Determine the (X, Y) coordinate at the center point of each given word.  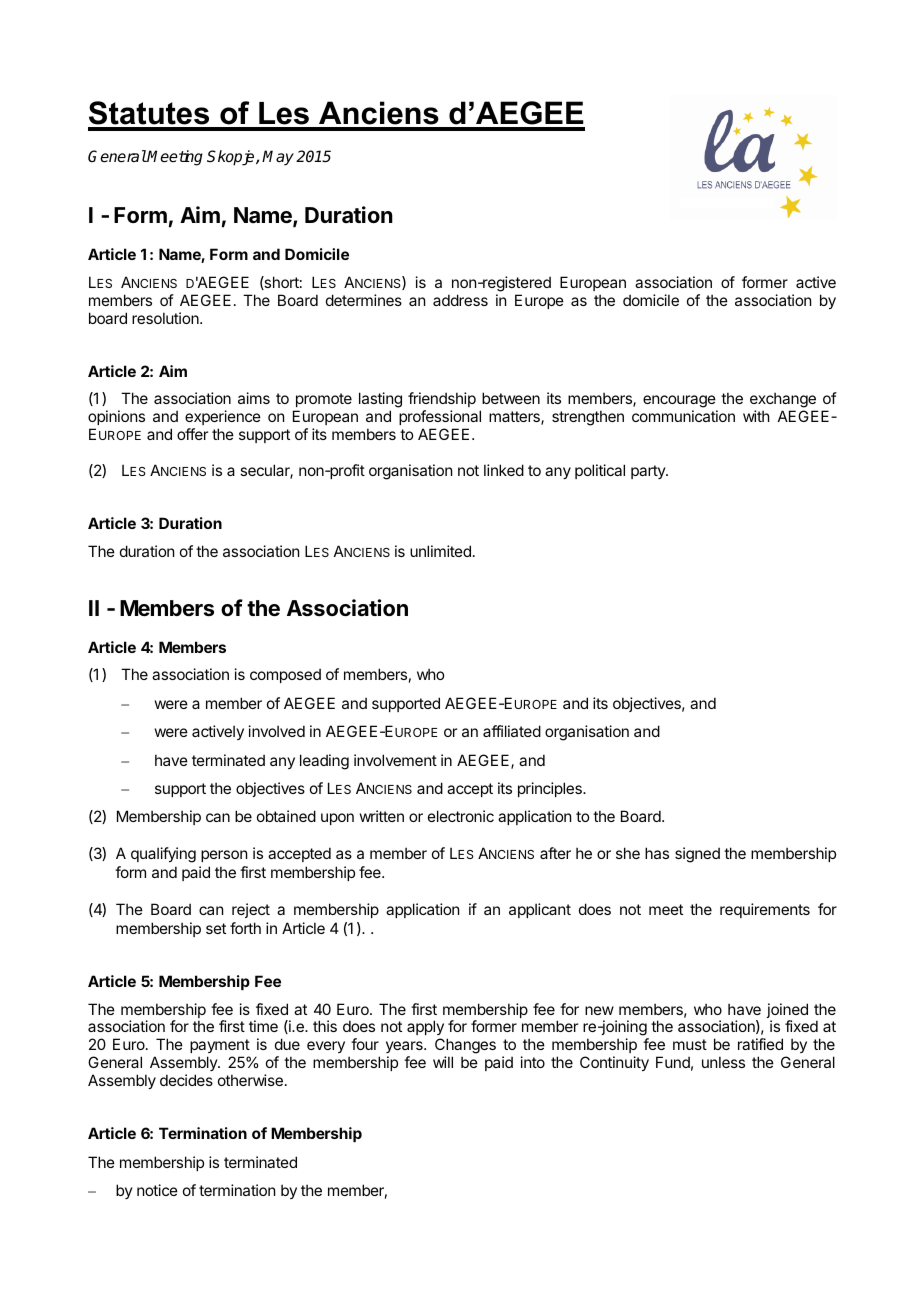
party (649, 472)
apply (425, 1029)
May (278, 158)
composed (285, 675)
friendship (442, 401)
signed (697, 855)
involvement (395, 760)
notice (157, 1190)
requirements (765, 910)
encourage (680, 403)
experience (223, 417)
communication (683, 416)
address (460, 300)
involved (277, 731)
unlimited (440, 551)
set (216, 928)
